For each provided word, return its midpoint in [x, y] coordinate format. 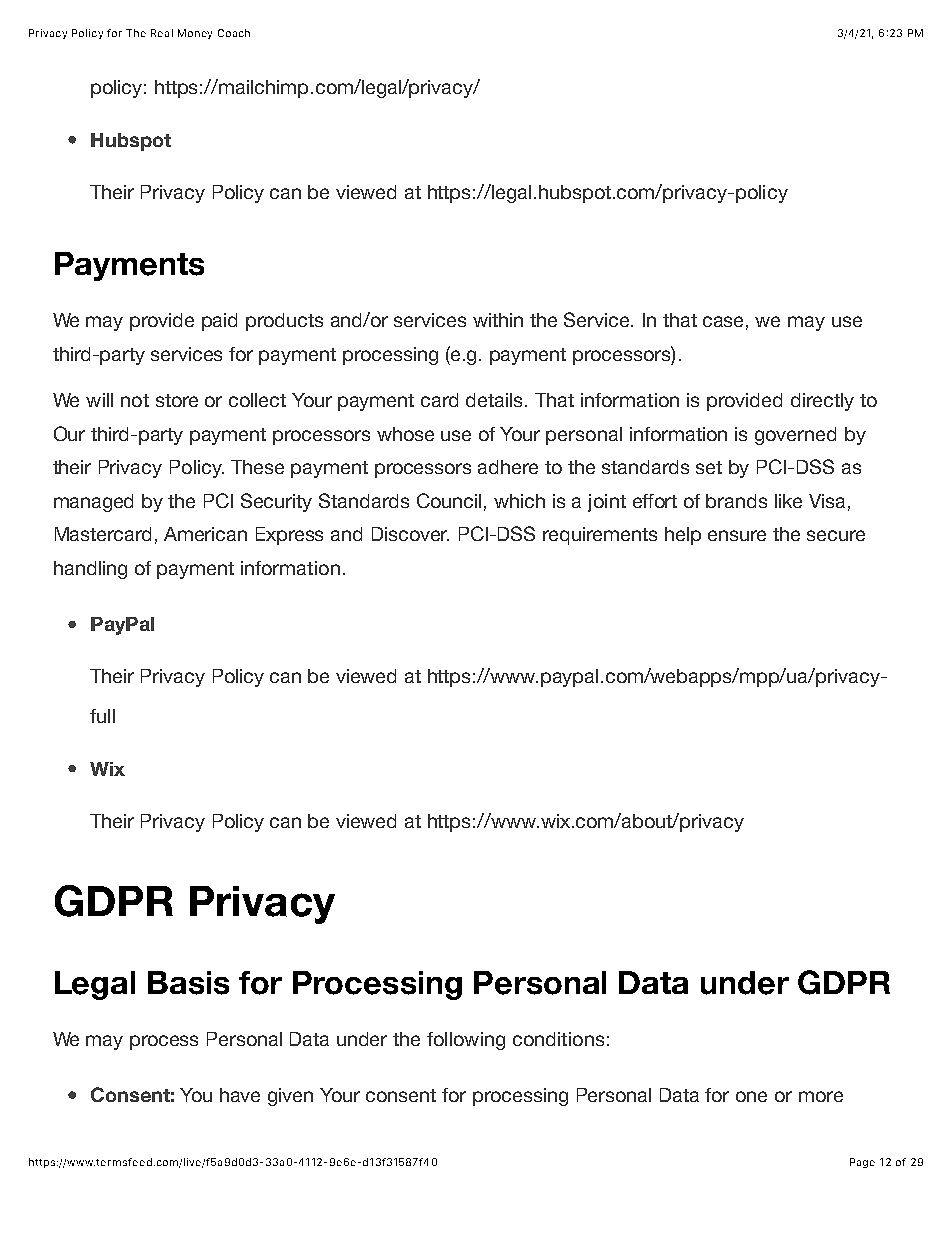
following [466, 1041]
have [240, 1095]
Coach [234, 33]
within [498, 320]
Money [195, 34]
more [821, 1096]
